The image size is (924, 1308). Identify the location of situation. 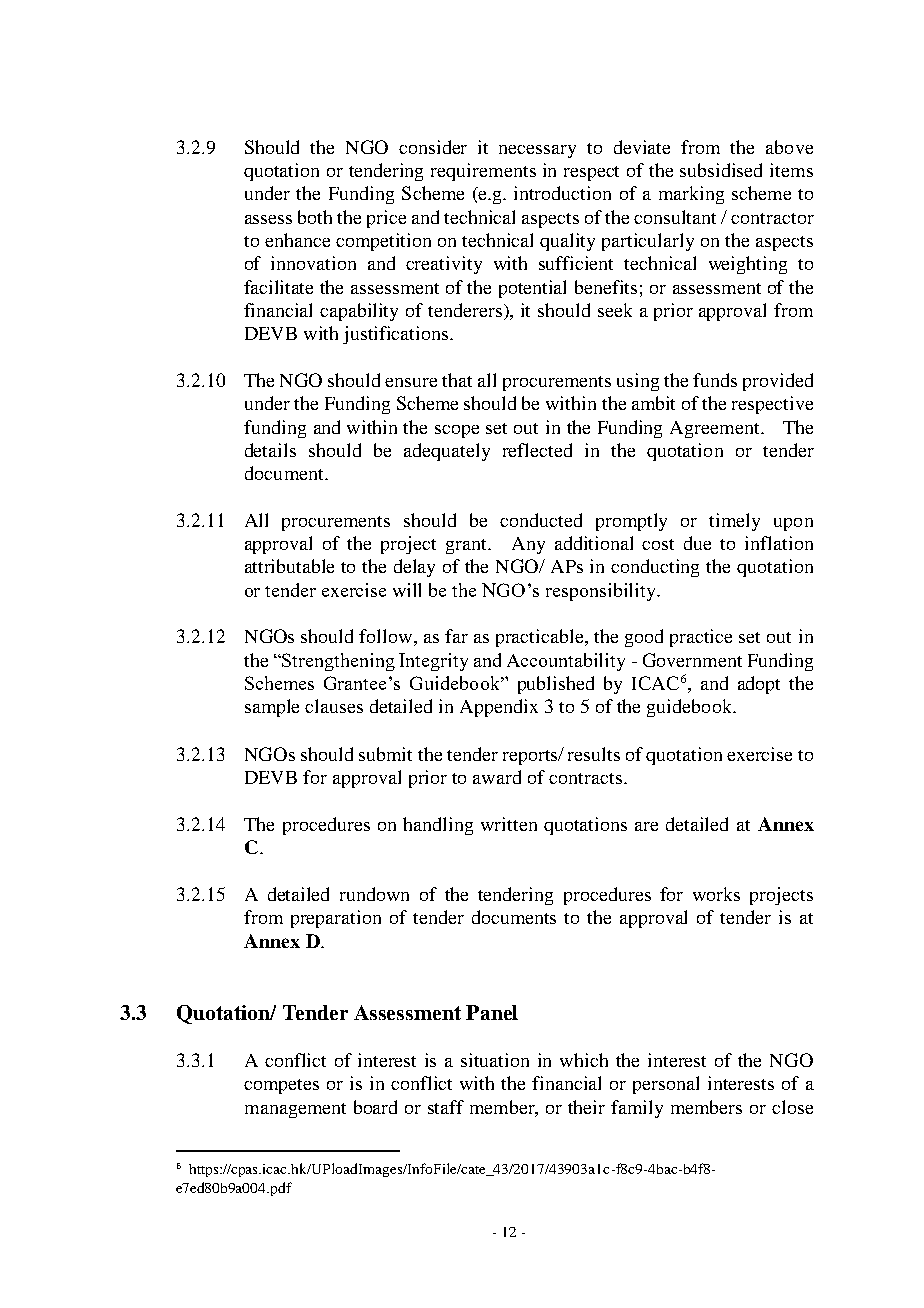
(495, 1060).
